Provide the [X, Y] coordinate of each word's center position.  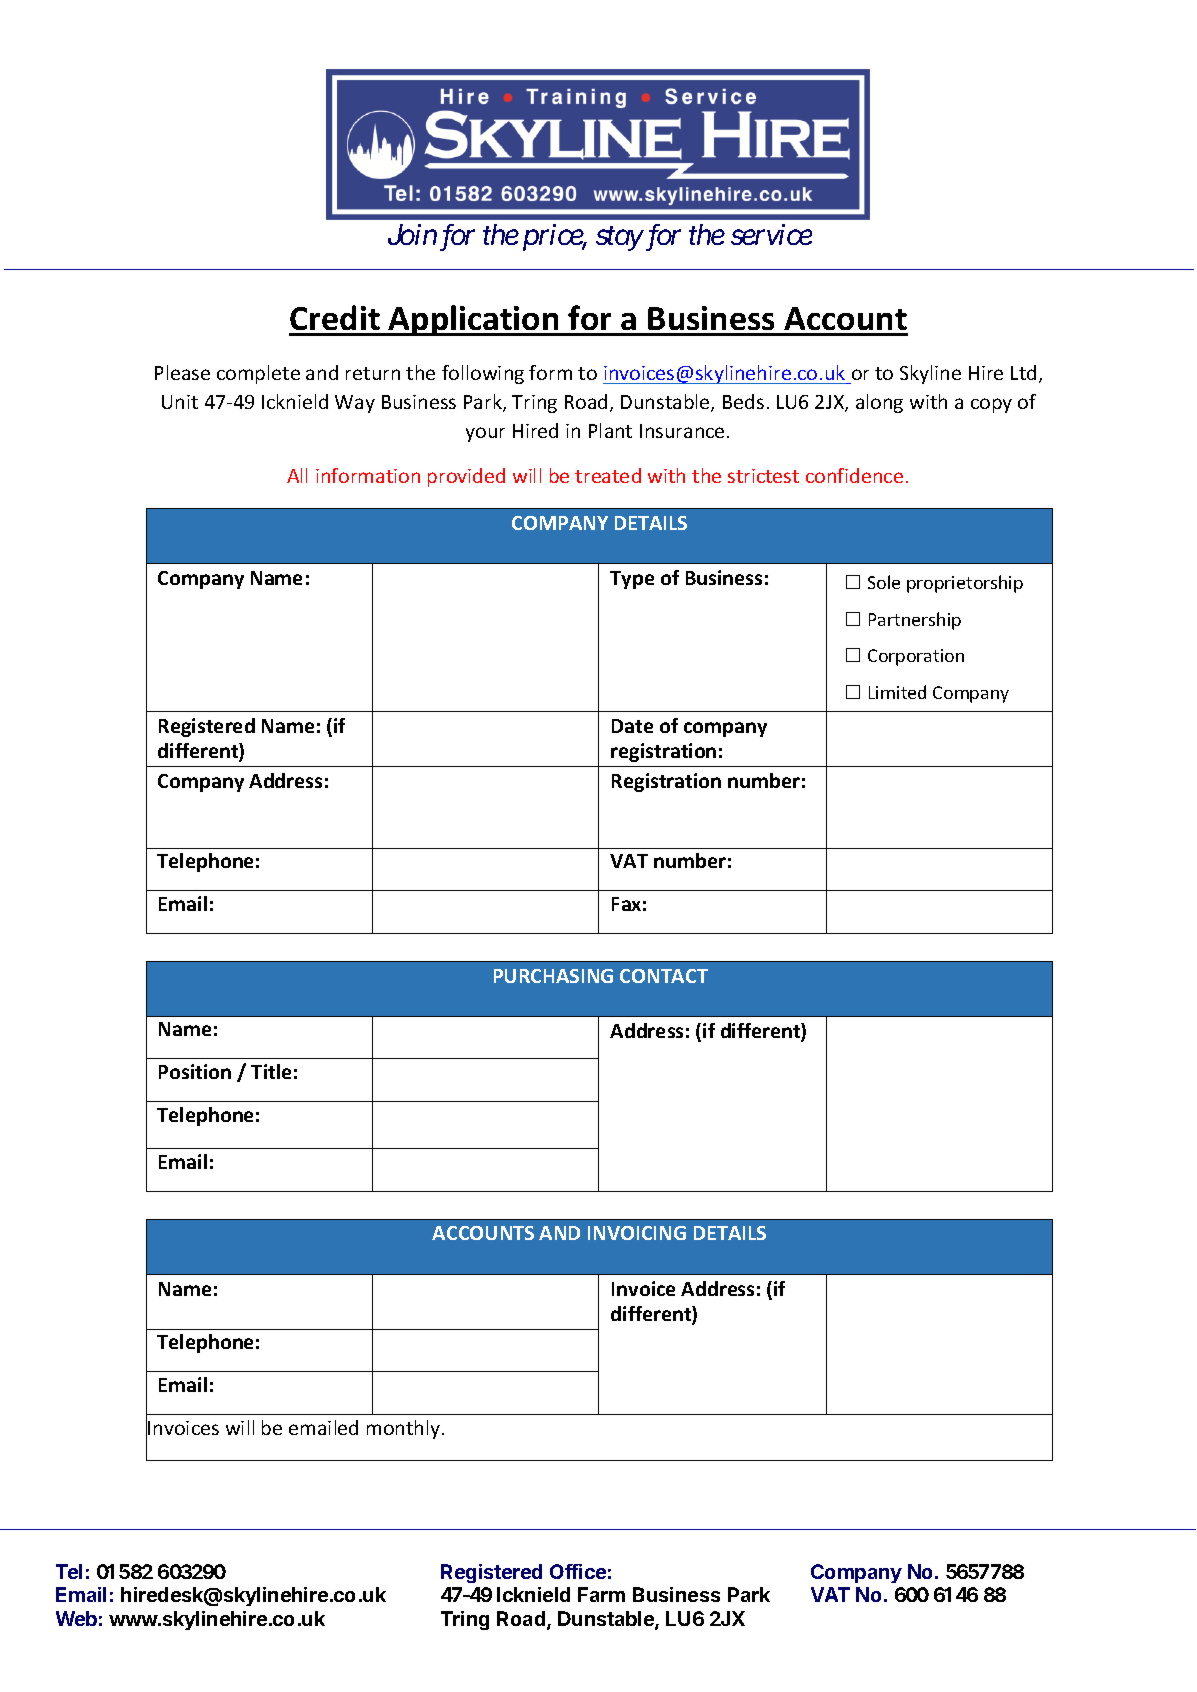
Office [578, 1571]
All [297, 475]
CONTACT [664, 976]
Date [632, 726]
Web [76, 1618]
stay [619, 239]
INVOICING [637, 1233]
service [771, 235]
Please [182, 372]
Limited [897, 692]
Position [195, 1071]
